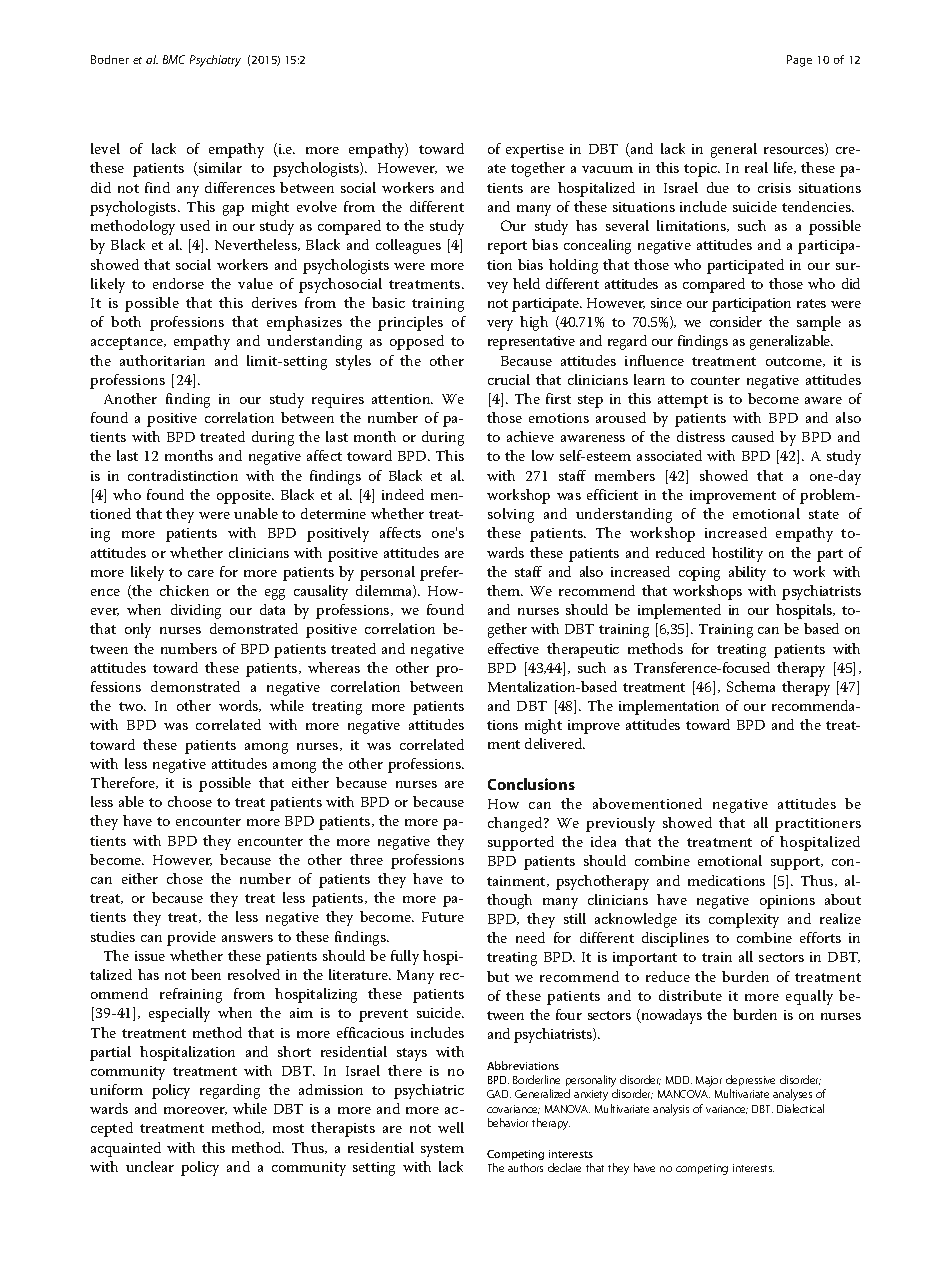  What do you see at coordinates (215, 61) in the screenshot?
I see `Psychiatry` at bounding box center [215, 61].
